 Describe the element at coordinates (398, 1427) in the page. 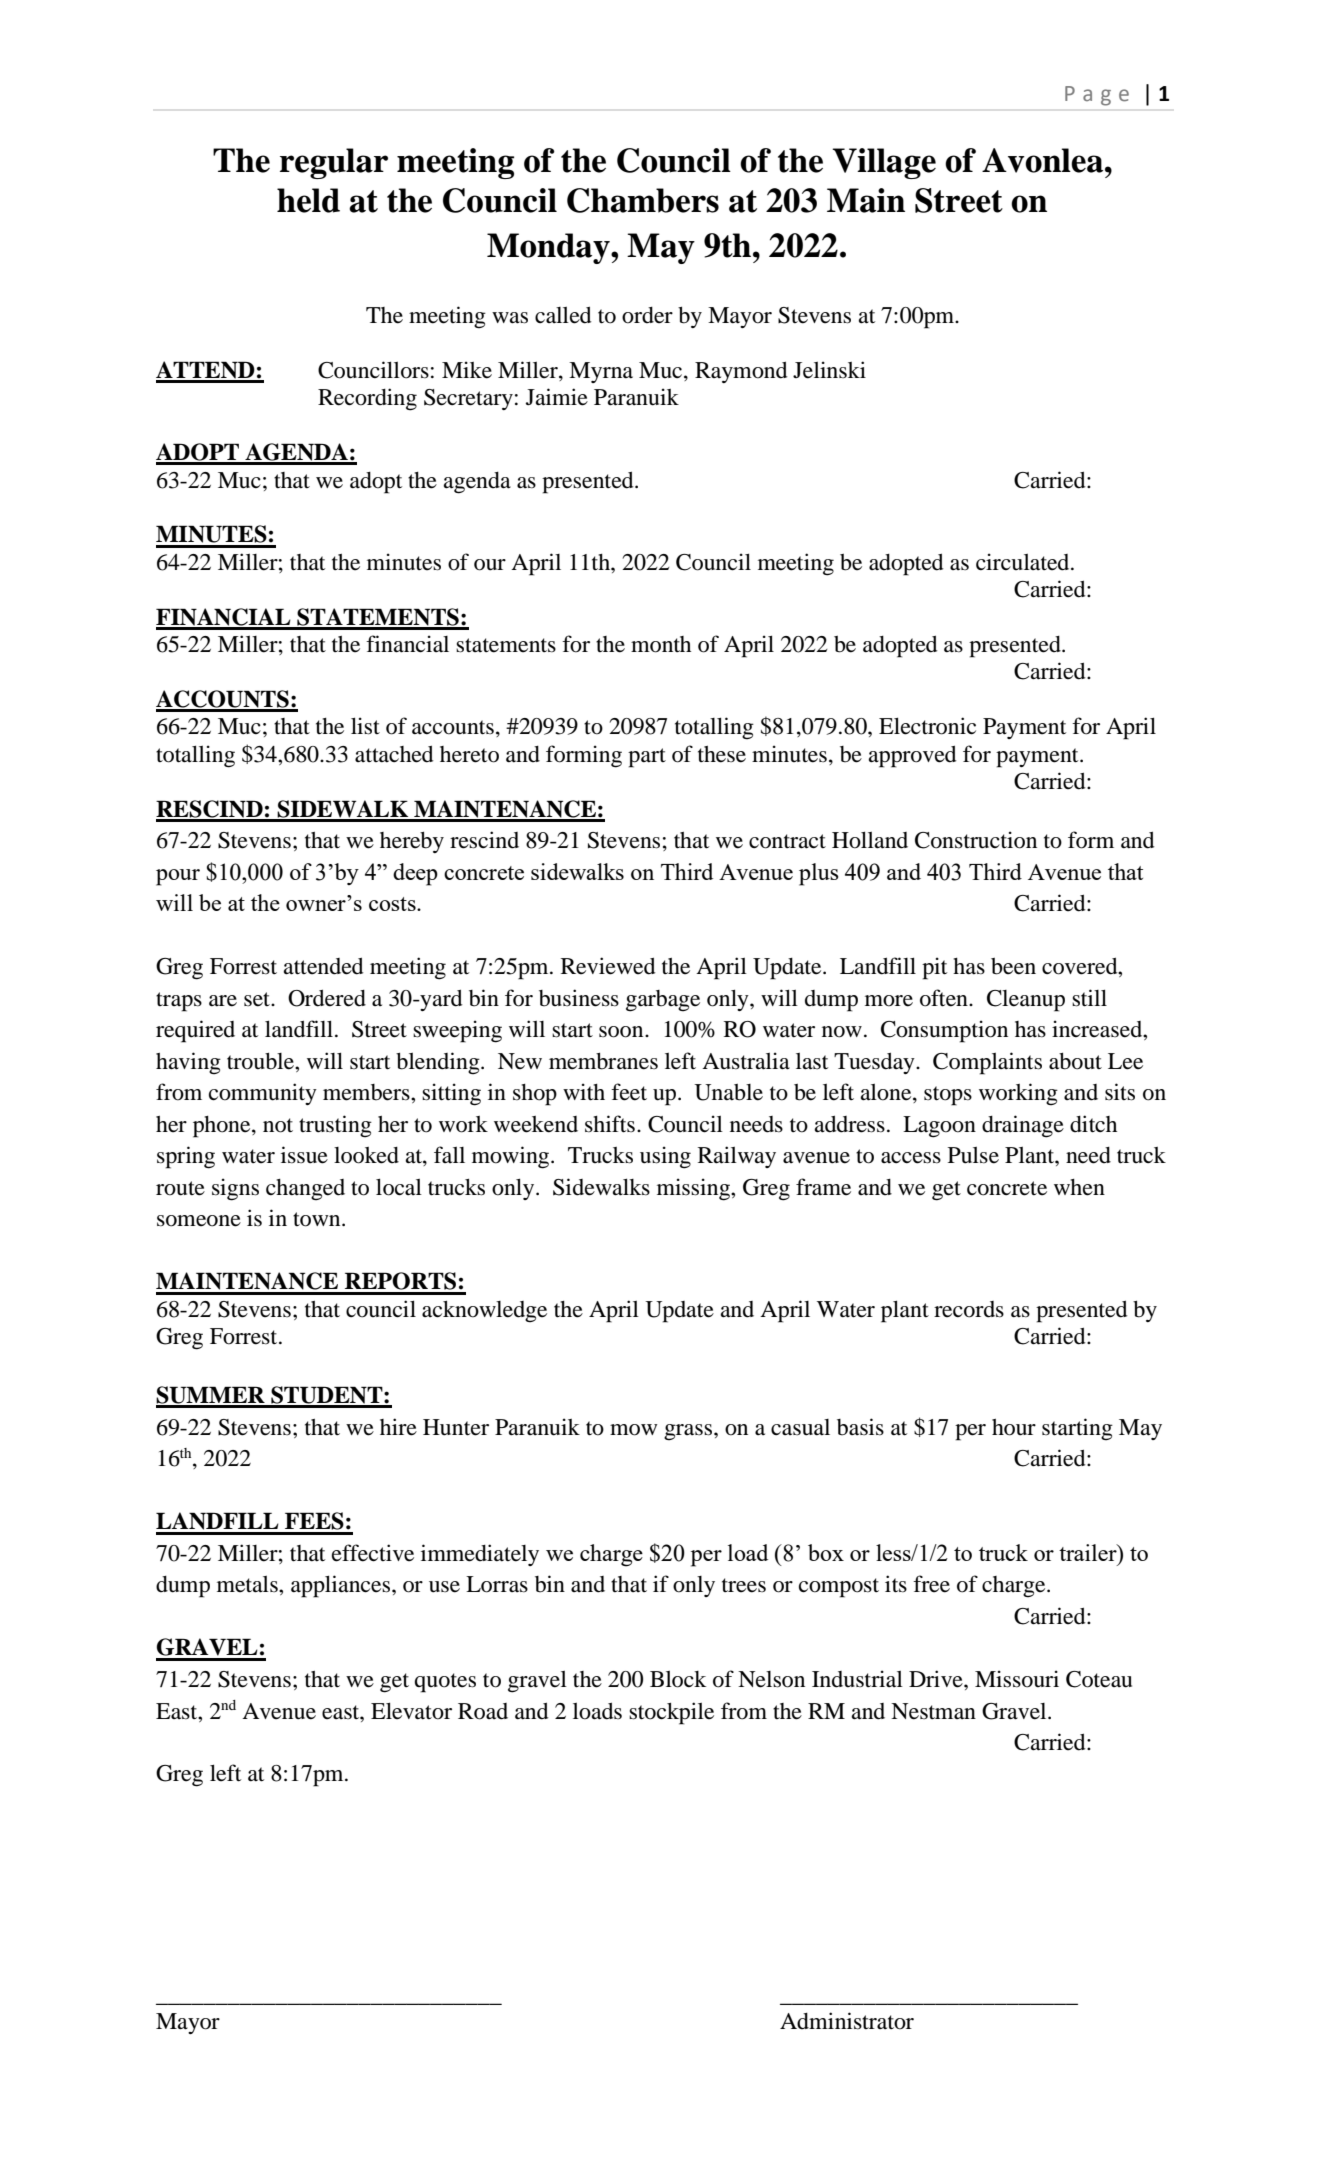

I see `hire` at that location.
